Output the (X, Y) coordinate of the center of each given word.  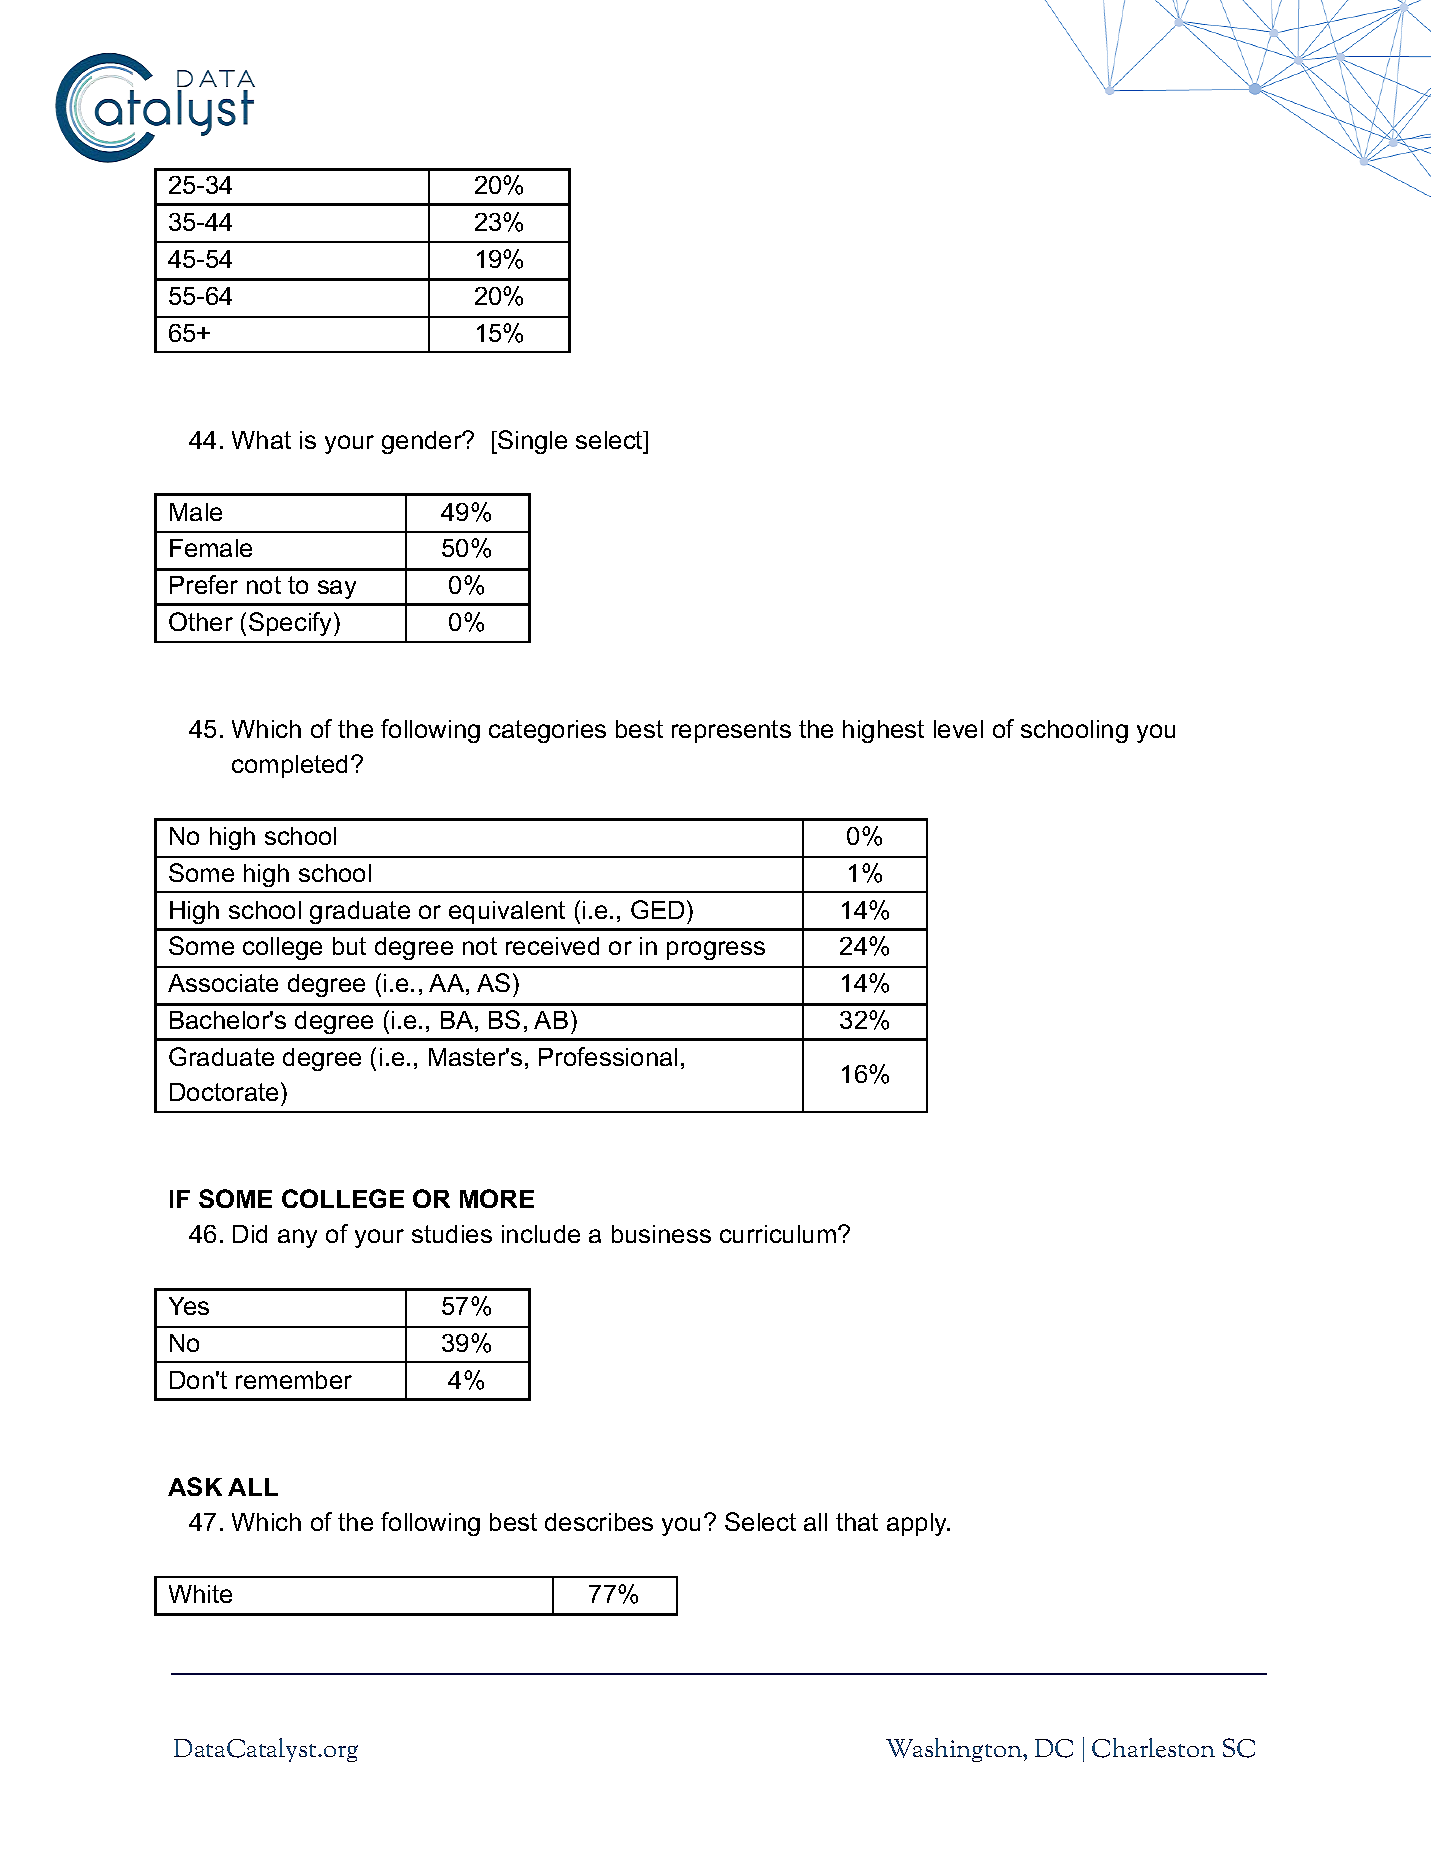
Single (531, 442)
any (297, 1238)
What (261, 440)
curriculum (778, 1234)
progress (716, 950)
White (200, 1594)
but (349, 946)
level (958, 729)
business (661, 1234)
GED (657, 909)
